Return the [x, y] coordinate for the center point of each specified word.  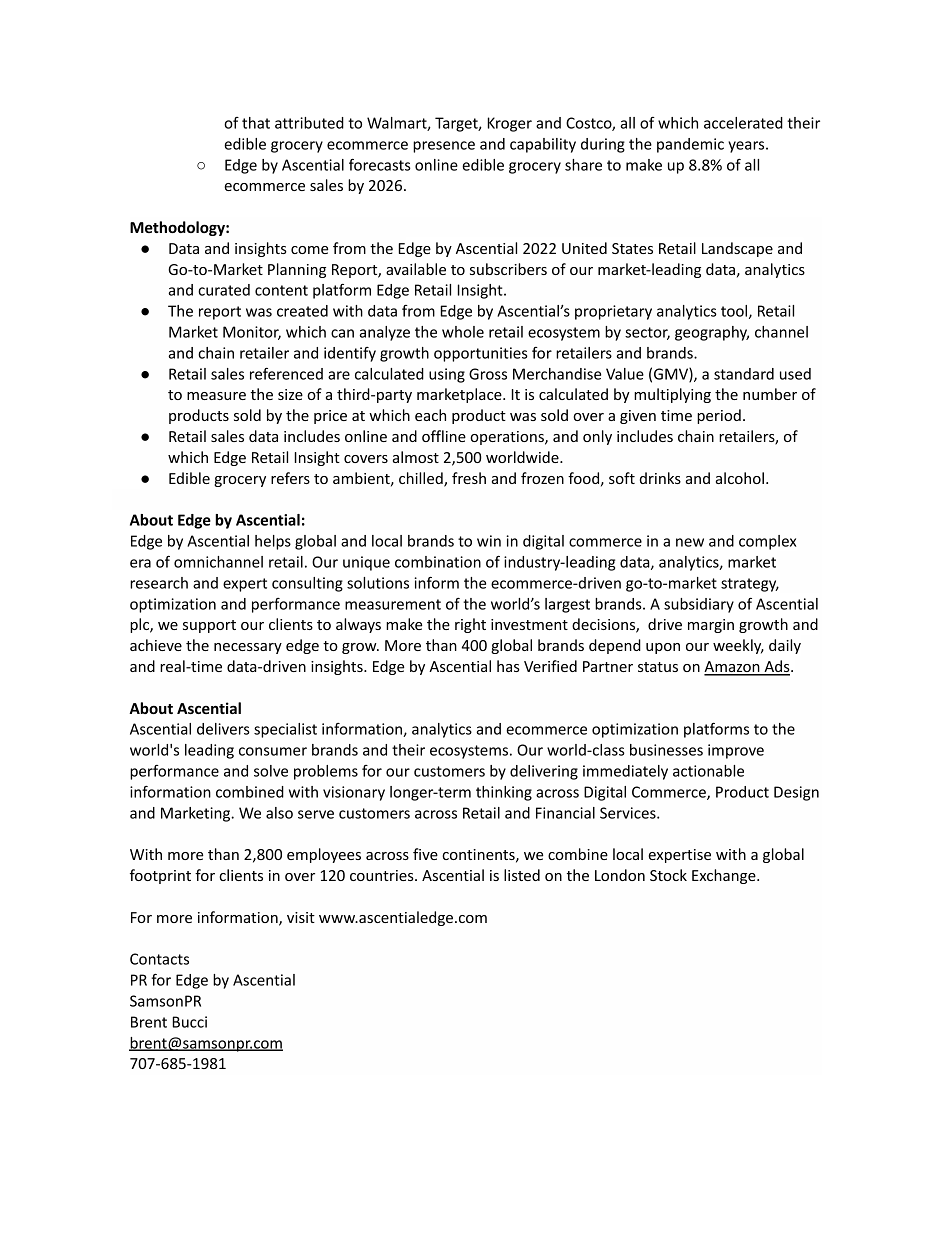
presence [444, 147]
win [489, 541]
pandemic [690, 145]
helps [273, 542]
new [690, 542]
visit [301, 917]
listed [522, 875]
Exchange [725, 876]
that [256, 123]
